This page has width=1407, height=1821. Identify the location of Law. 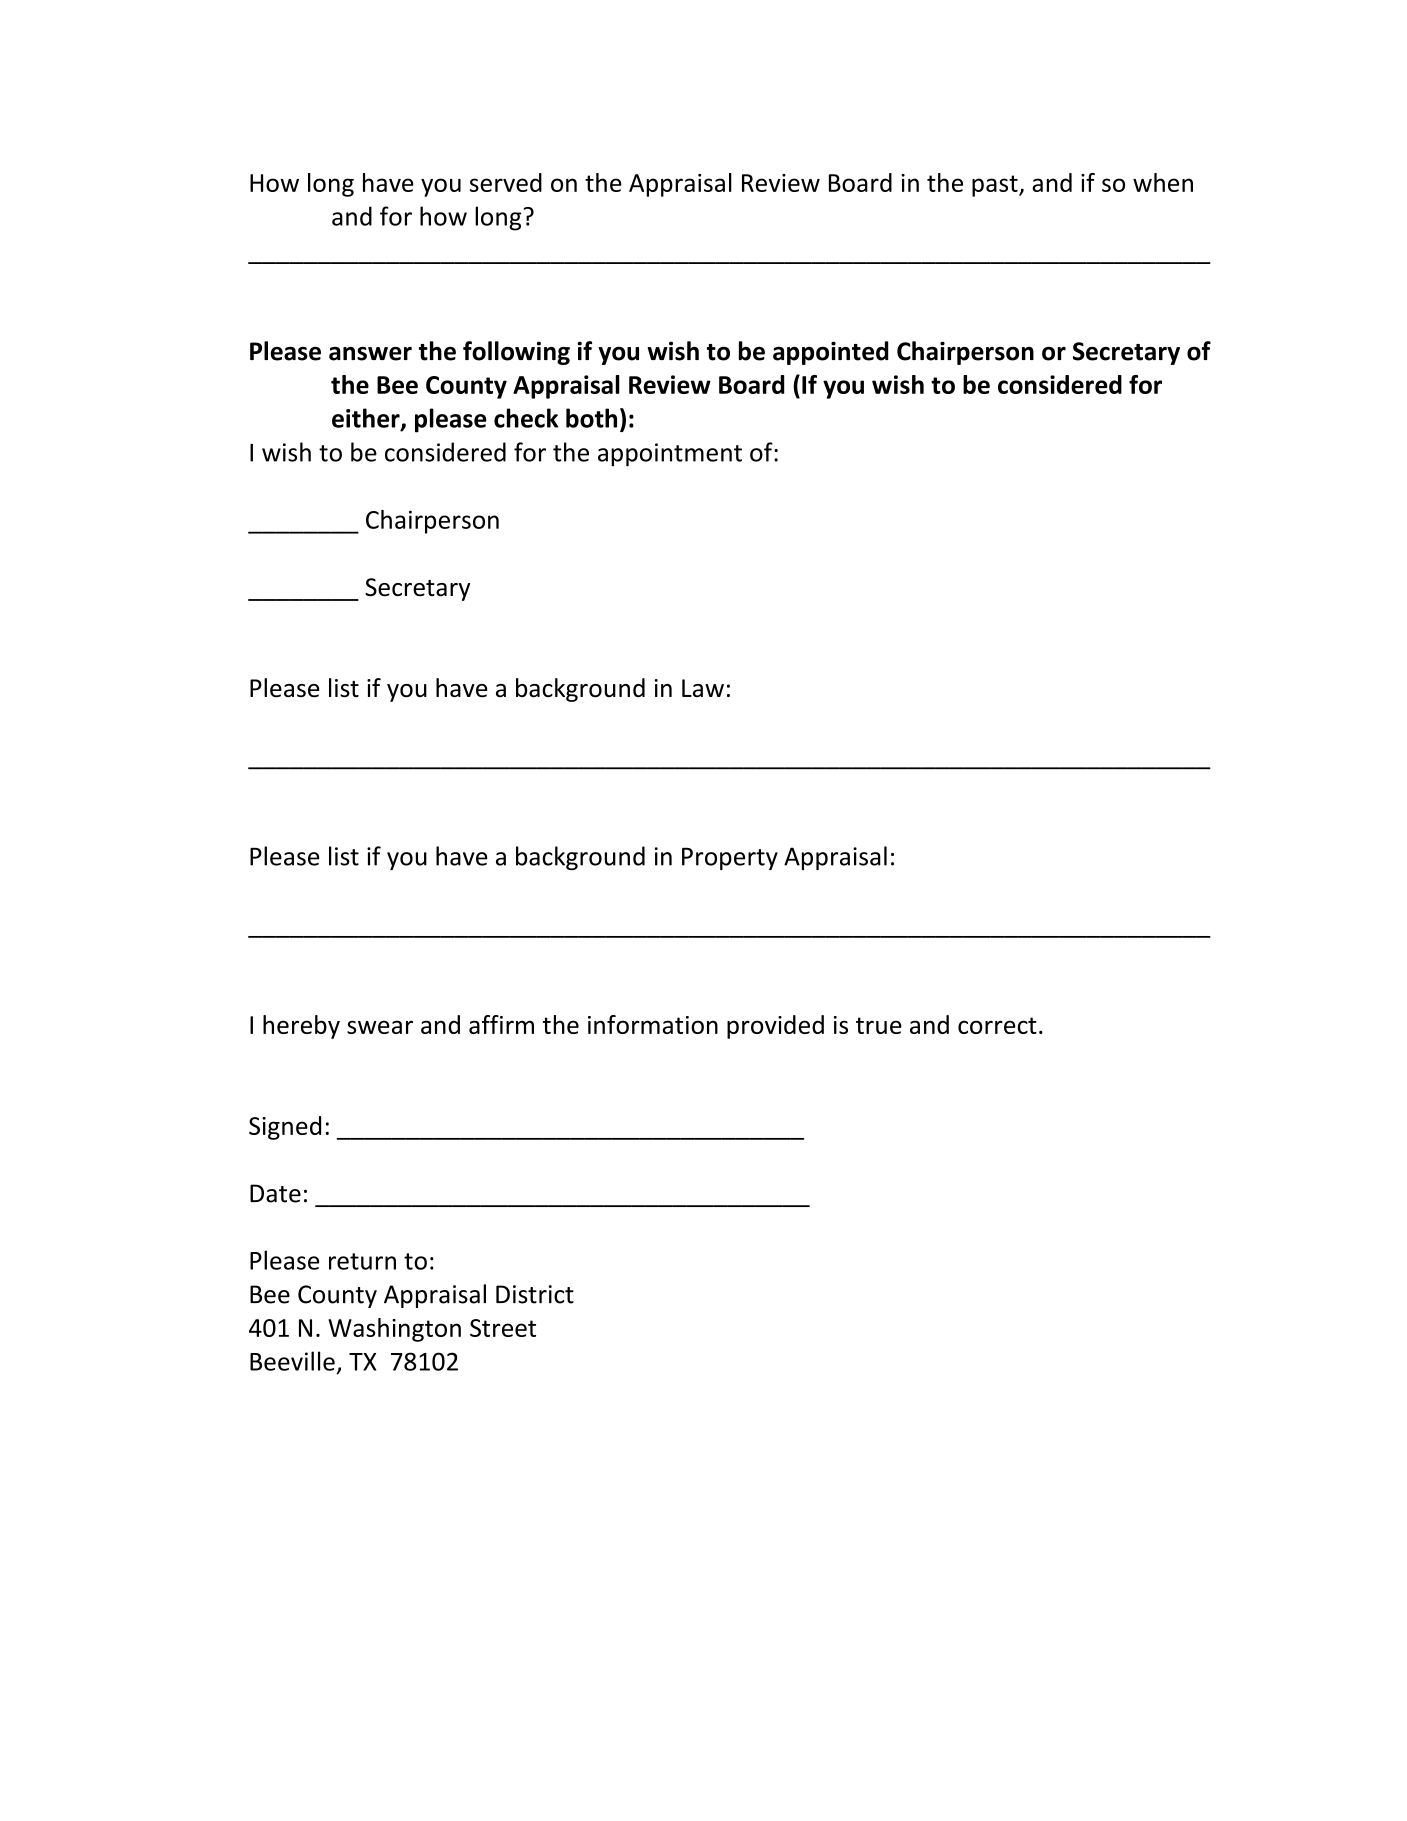
(703, 688).
